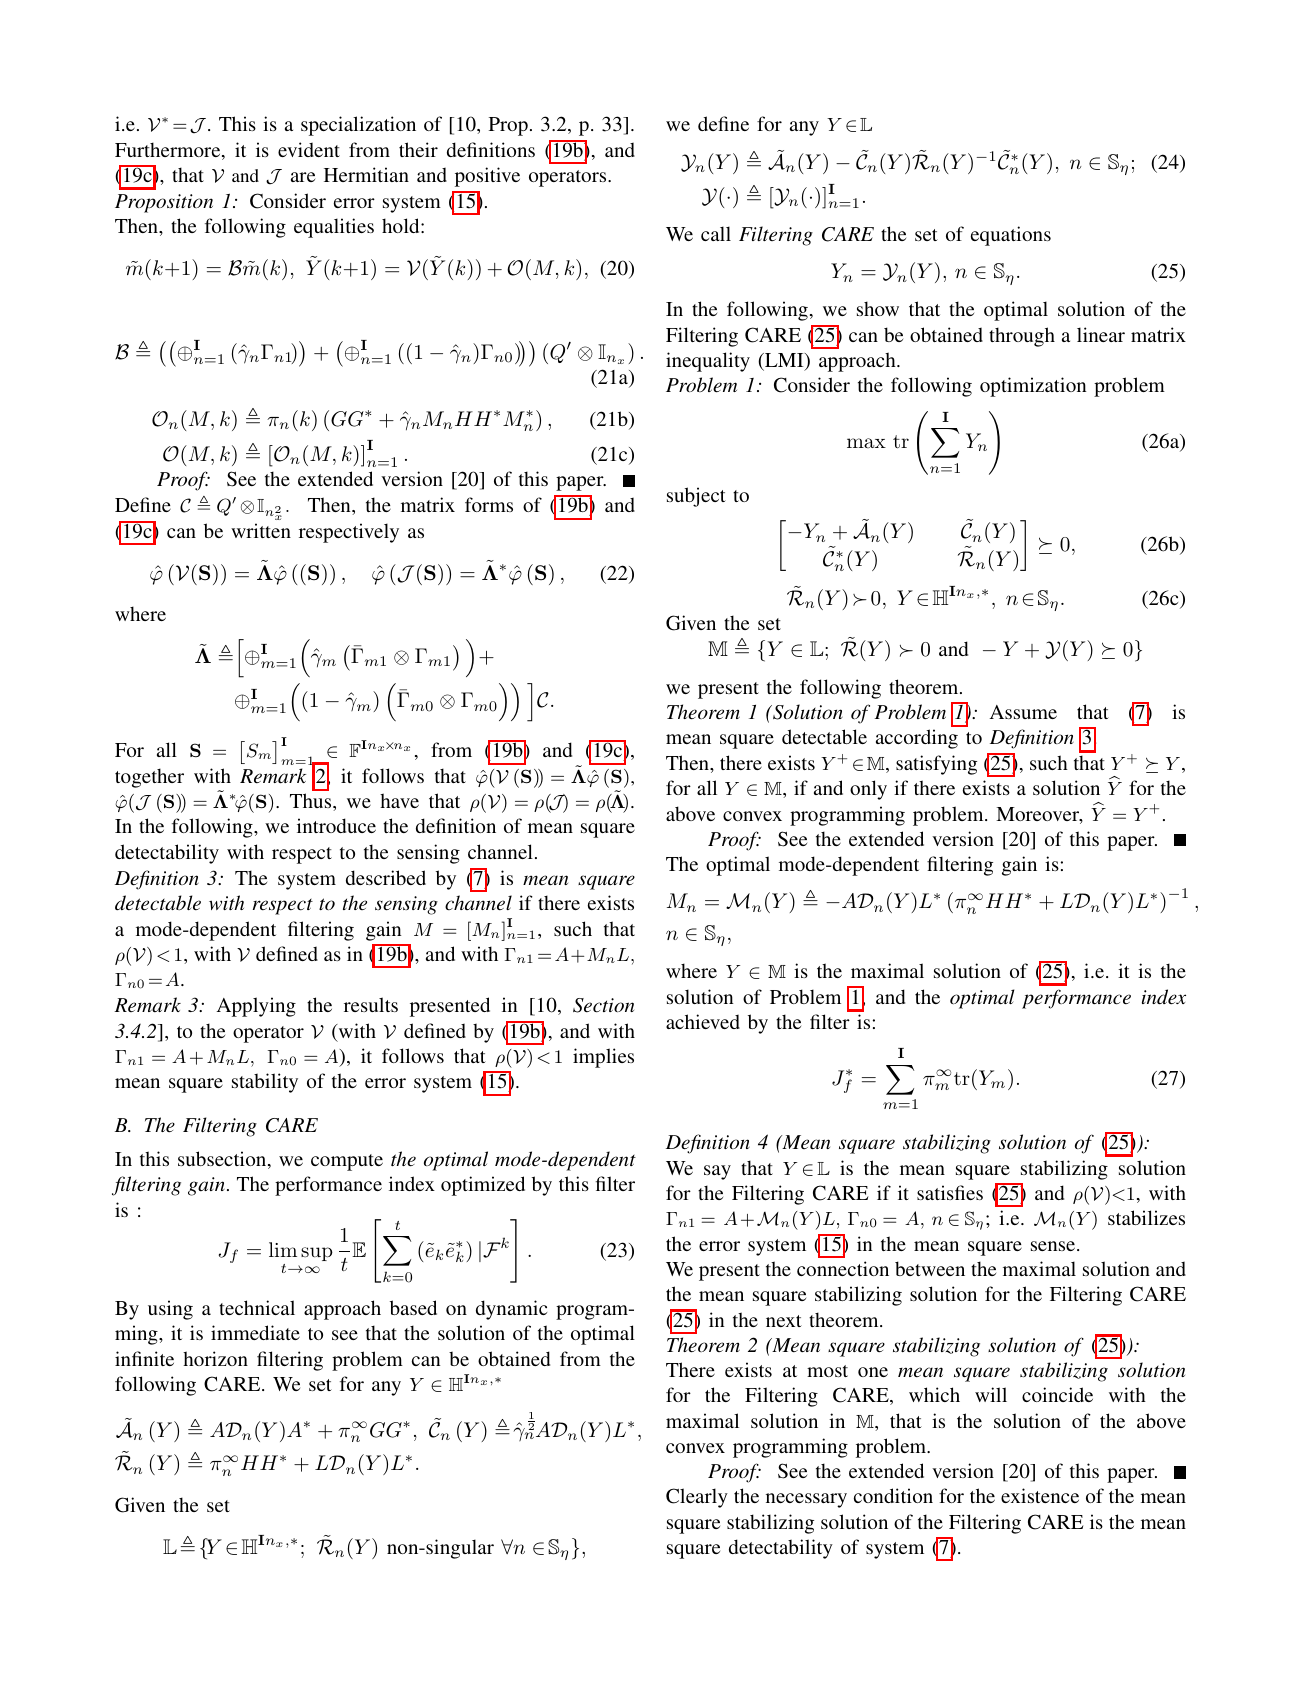 This document has height=1683, width=1301. What do you see at coordinates (868, 790) in the document?
I see `only` at bounding box center [868, 790].
